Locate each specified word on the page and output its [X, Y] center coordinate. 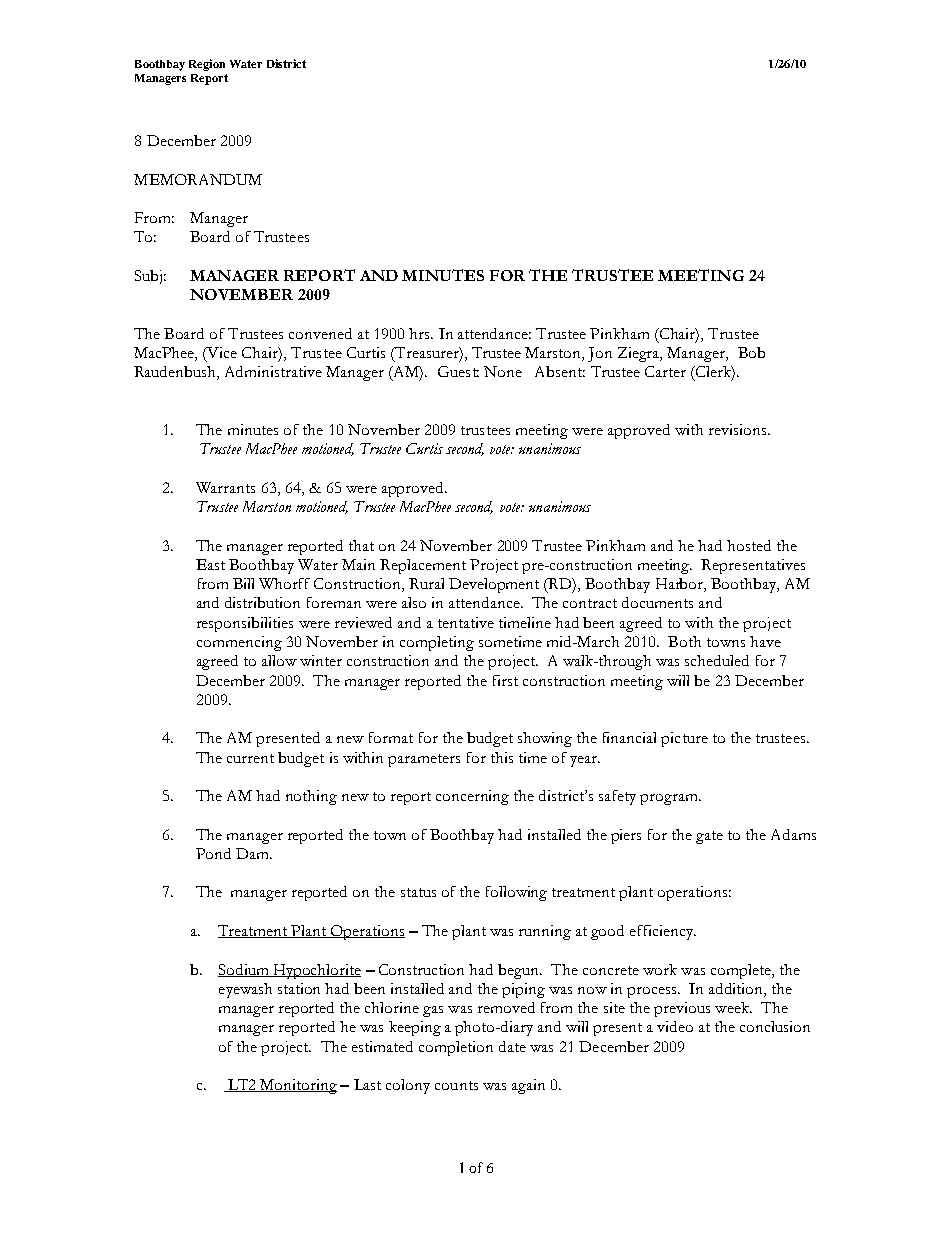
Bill [243, 583]
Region [207, 65]
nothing [311, 797]
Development [494, 585]
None [503, 371]
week [733, 1007]
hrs [420, 333]
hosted [749, 545]
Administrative [273, 371]
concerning [472, 797]
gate [709, 837]
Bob [751, 352]
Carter [665, 371]
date [512, 1046]
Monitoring [298, 1086]
